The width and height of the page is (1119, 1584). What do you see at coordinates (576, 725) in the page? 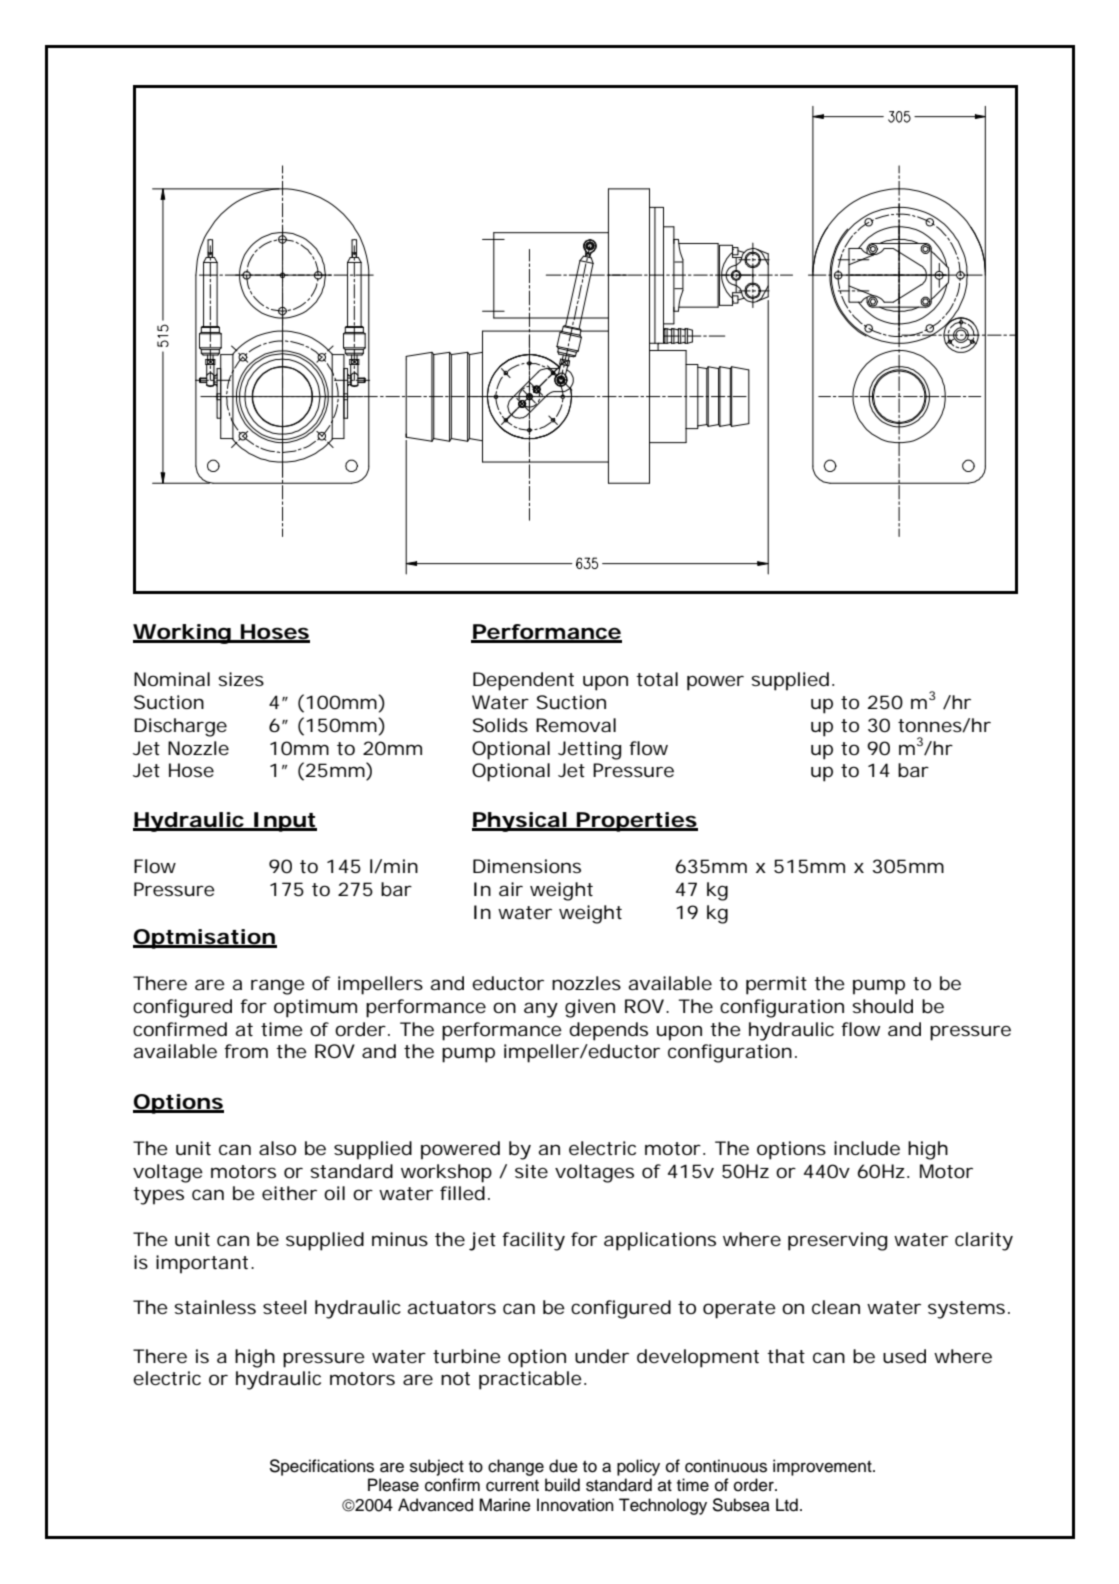
I see `Removal` at bounding box center [576, 725].
